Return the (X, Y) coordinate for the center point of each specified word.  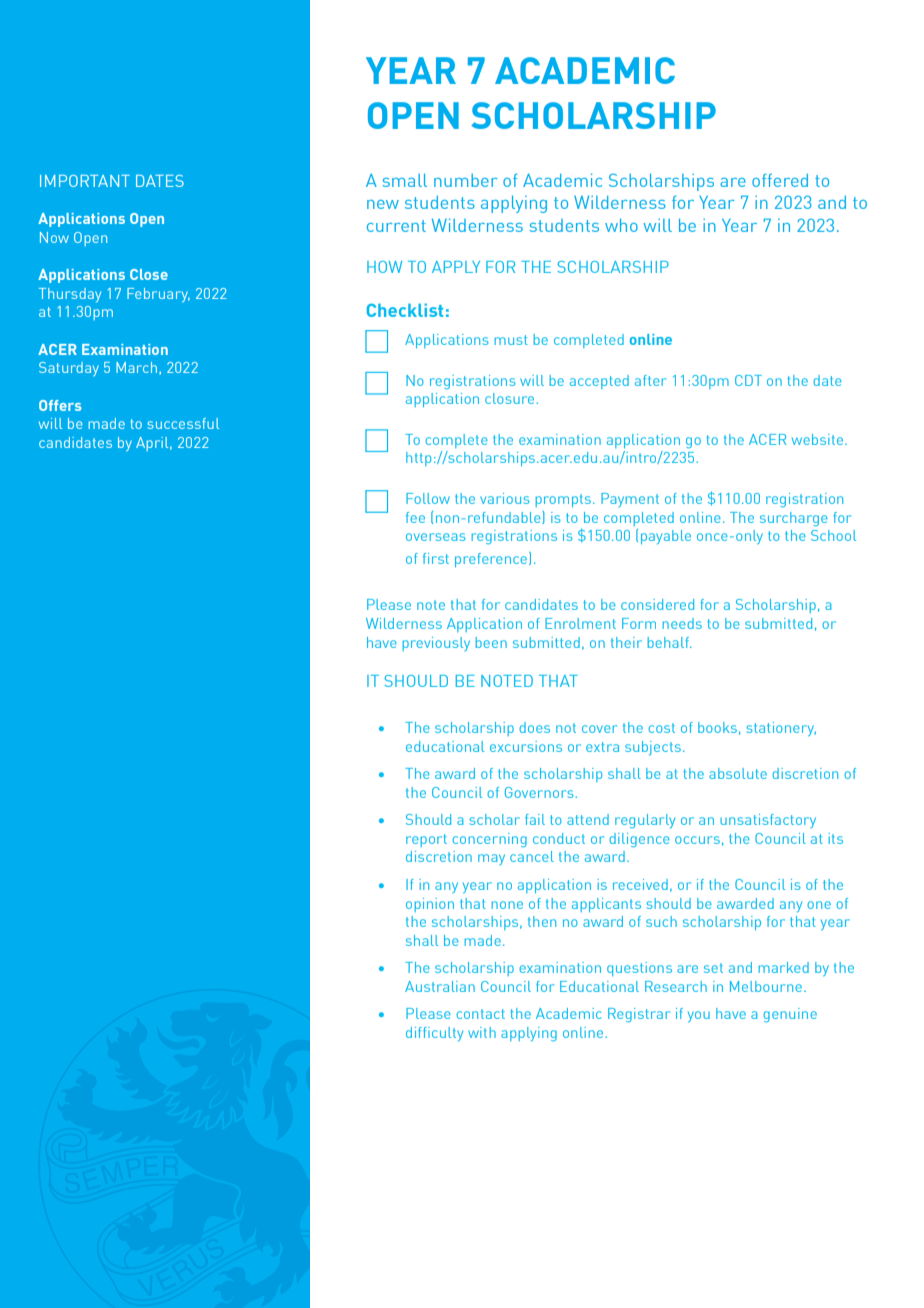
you (699, 1016)
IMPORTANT (85, 181)
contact (480, 1014)
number (466, 180)
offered (780, 180)
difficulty (434, 1034)
